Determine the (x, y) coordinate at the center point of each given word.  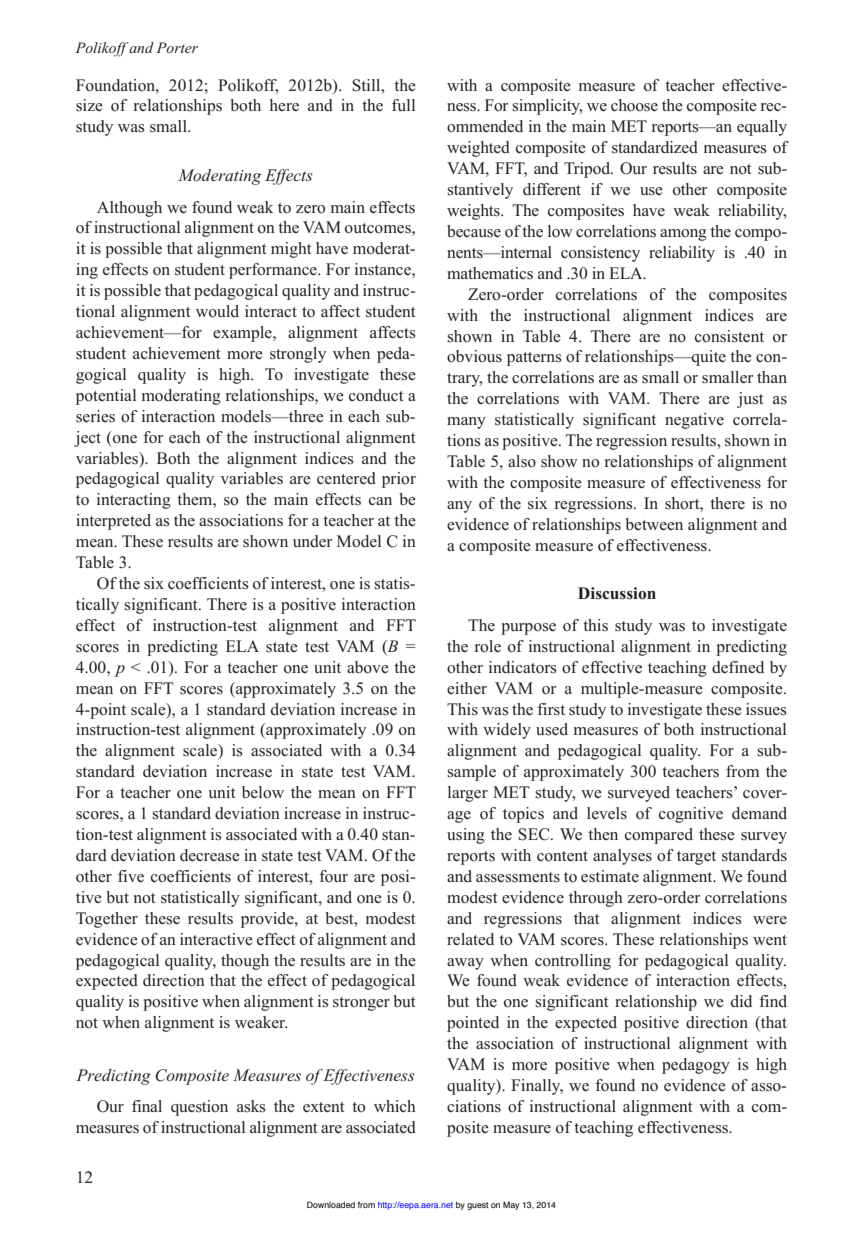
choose (634, 105)
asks (251, 1106)
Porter (177, 47)
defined (738, 667)
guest (478, 1206)
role (488, 646)
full (403, 105)
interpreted (113, 522)
